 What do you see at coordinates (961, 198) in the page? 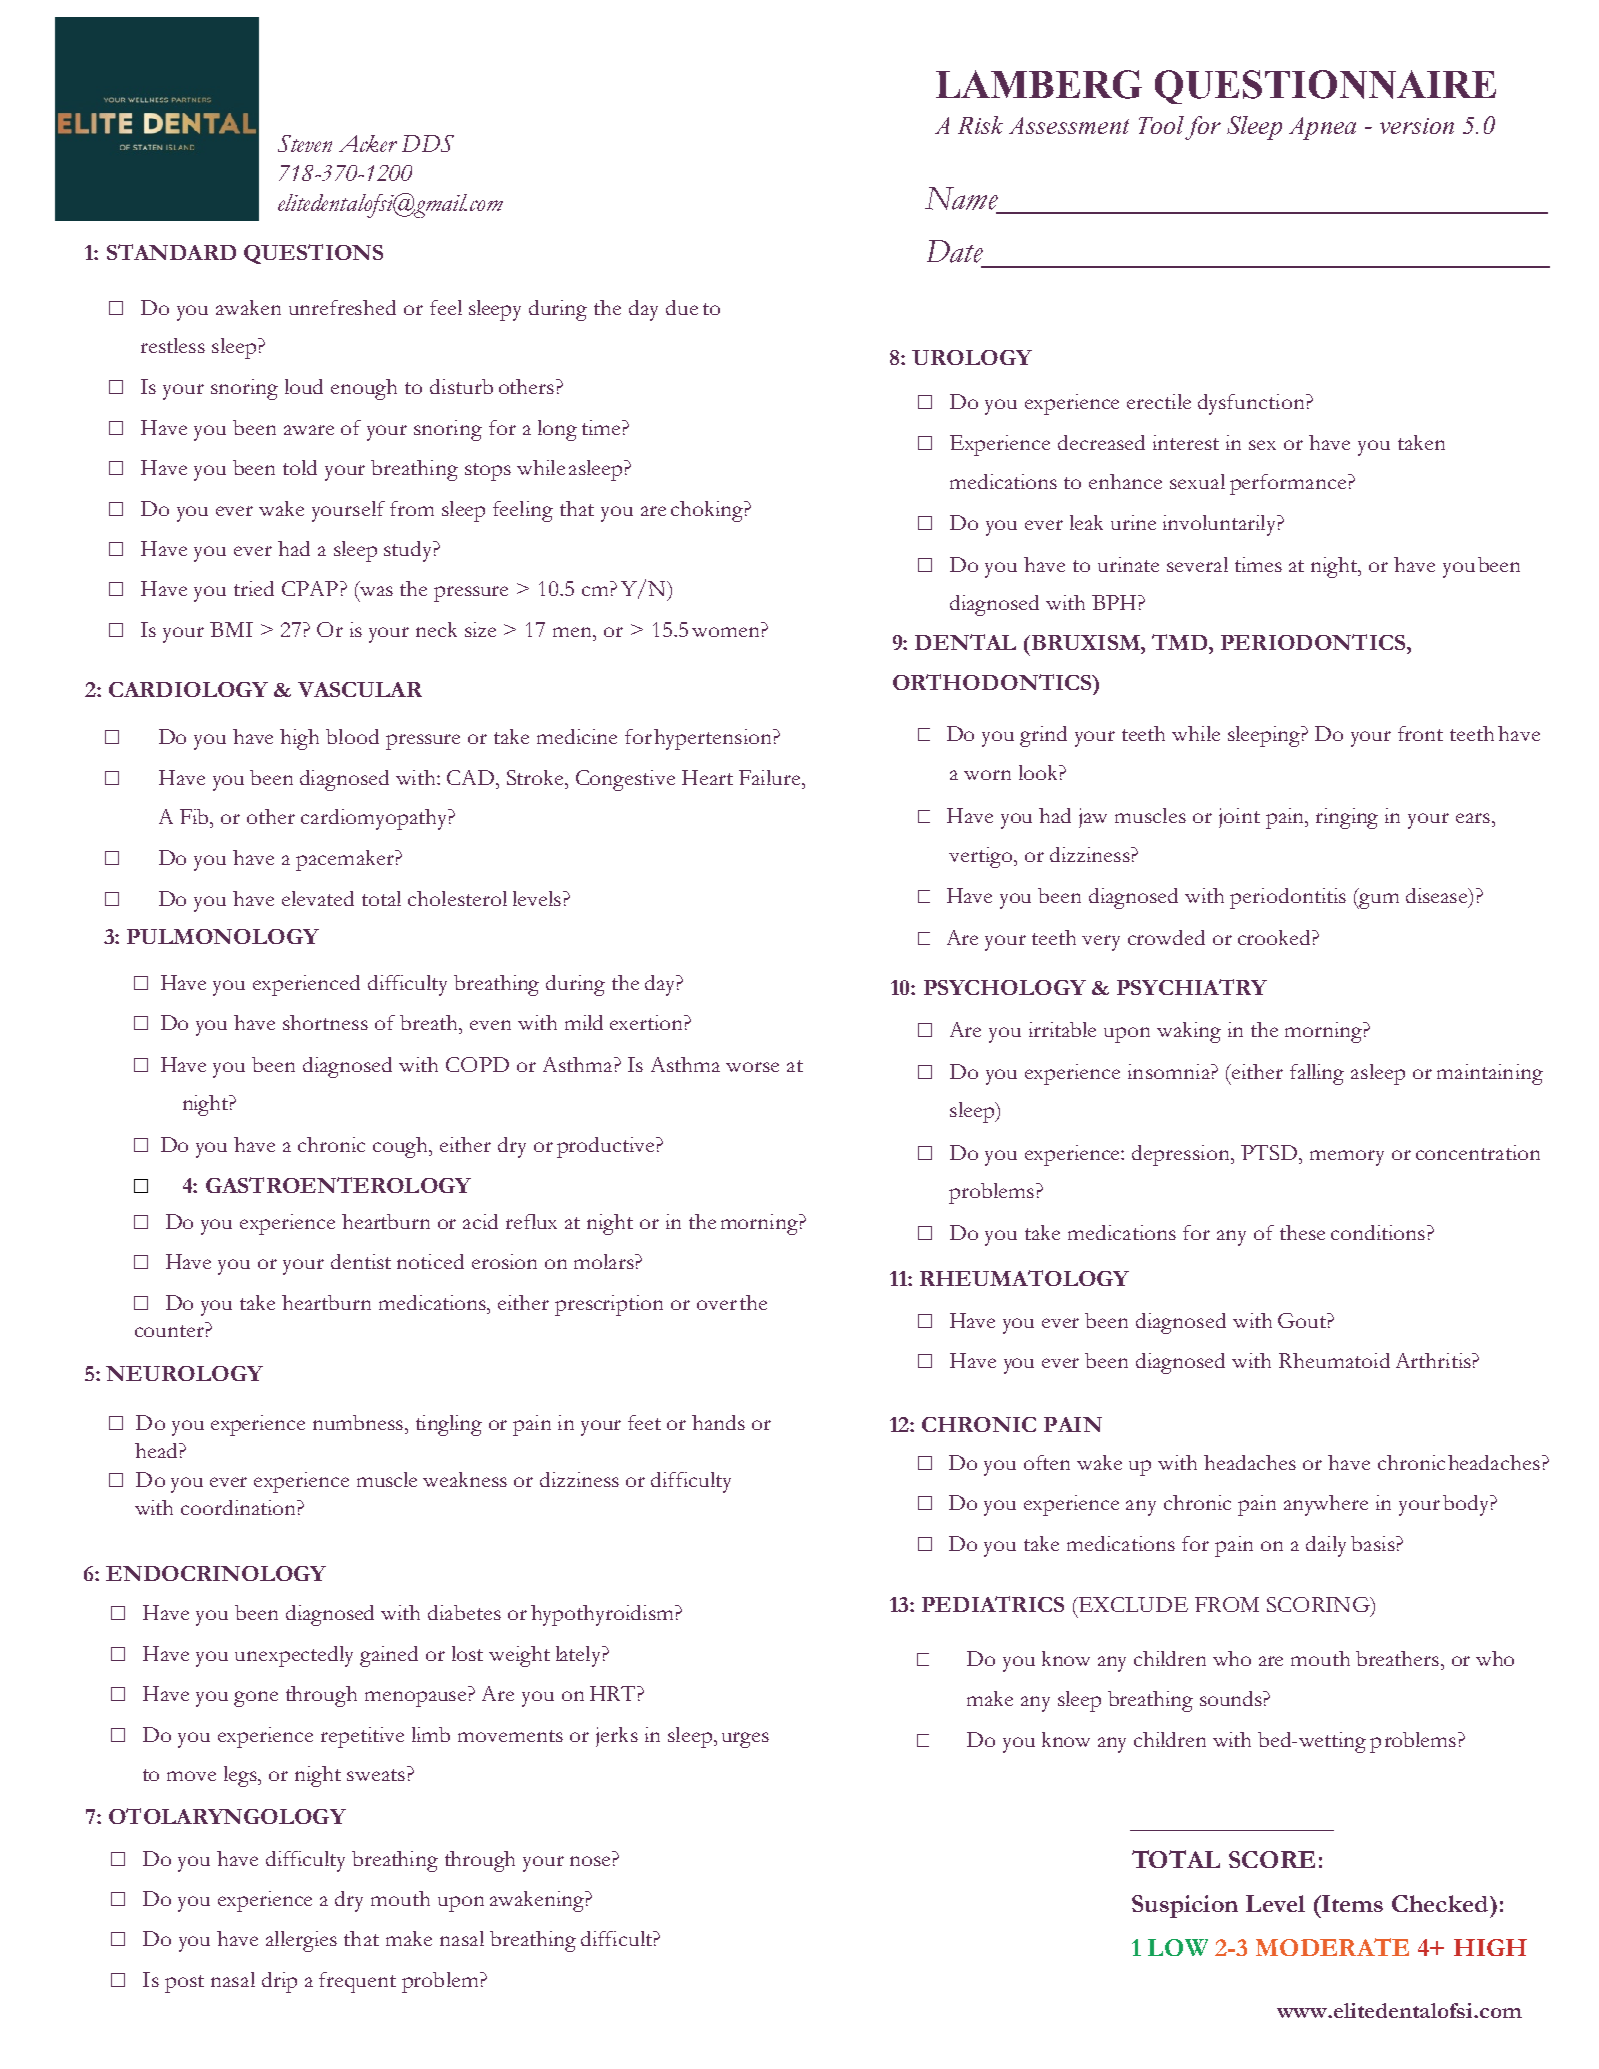
I see `Name` at bounding box center [961, 198].
